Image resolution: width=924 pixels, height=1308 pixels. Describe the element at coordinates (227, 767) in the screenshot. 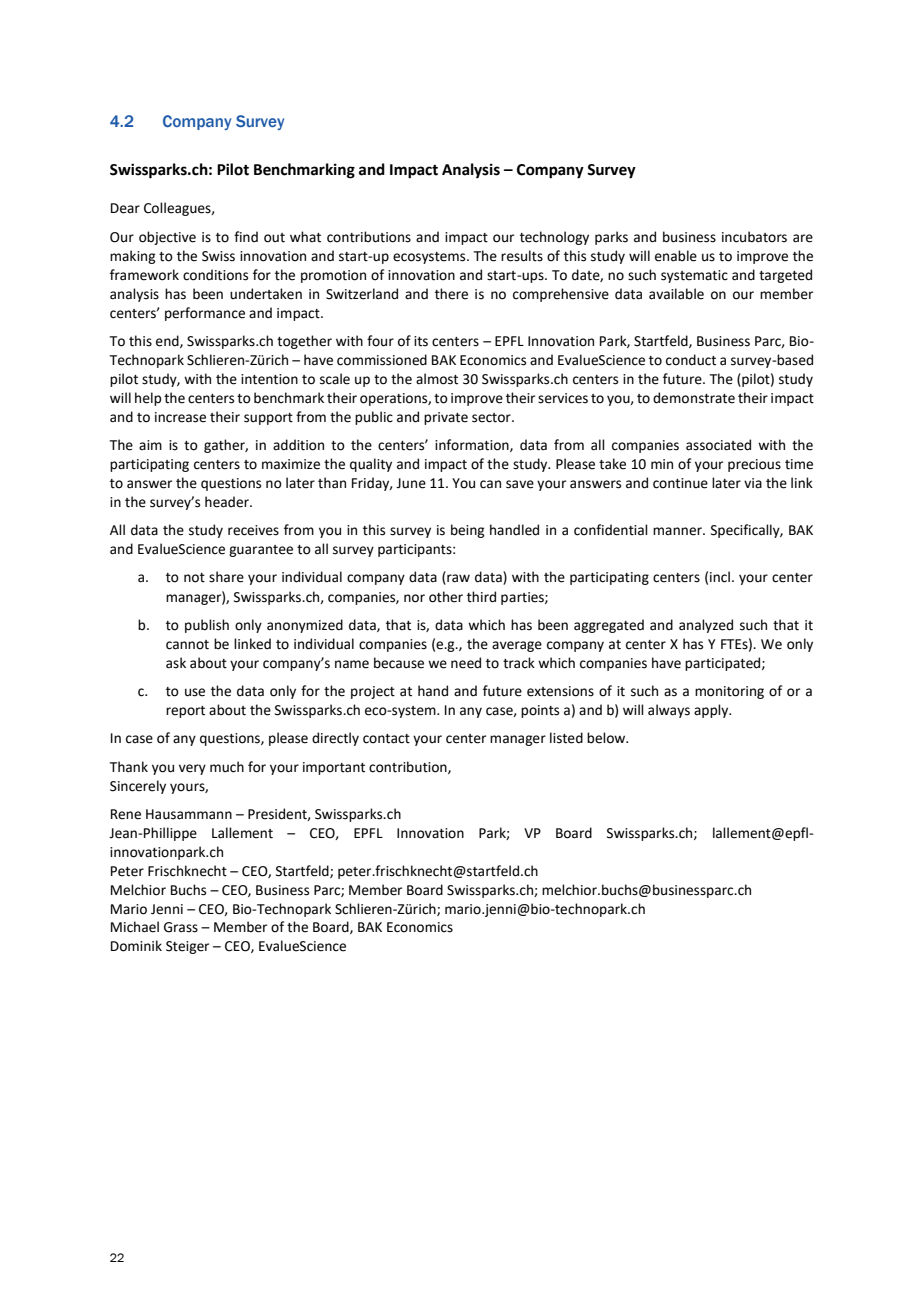

I see `much` at that location.
